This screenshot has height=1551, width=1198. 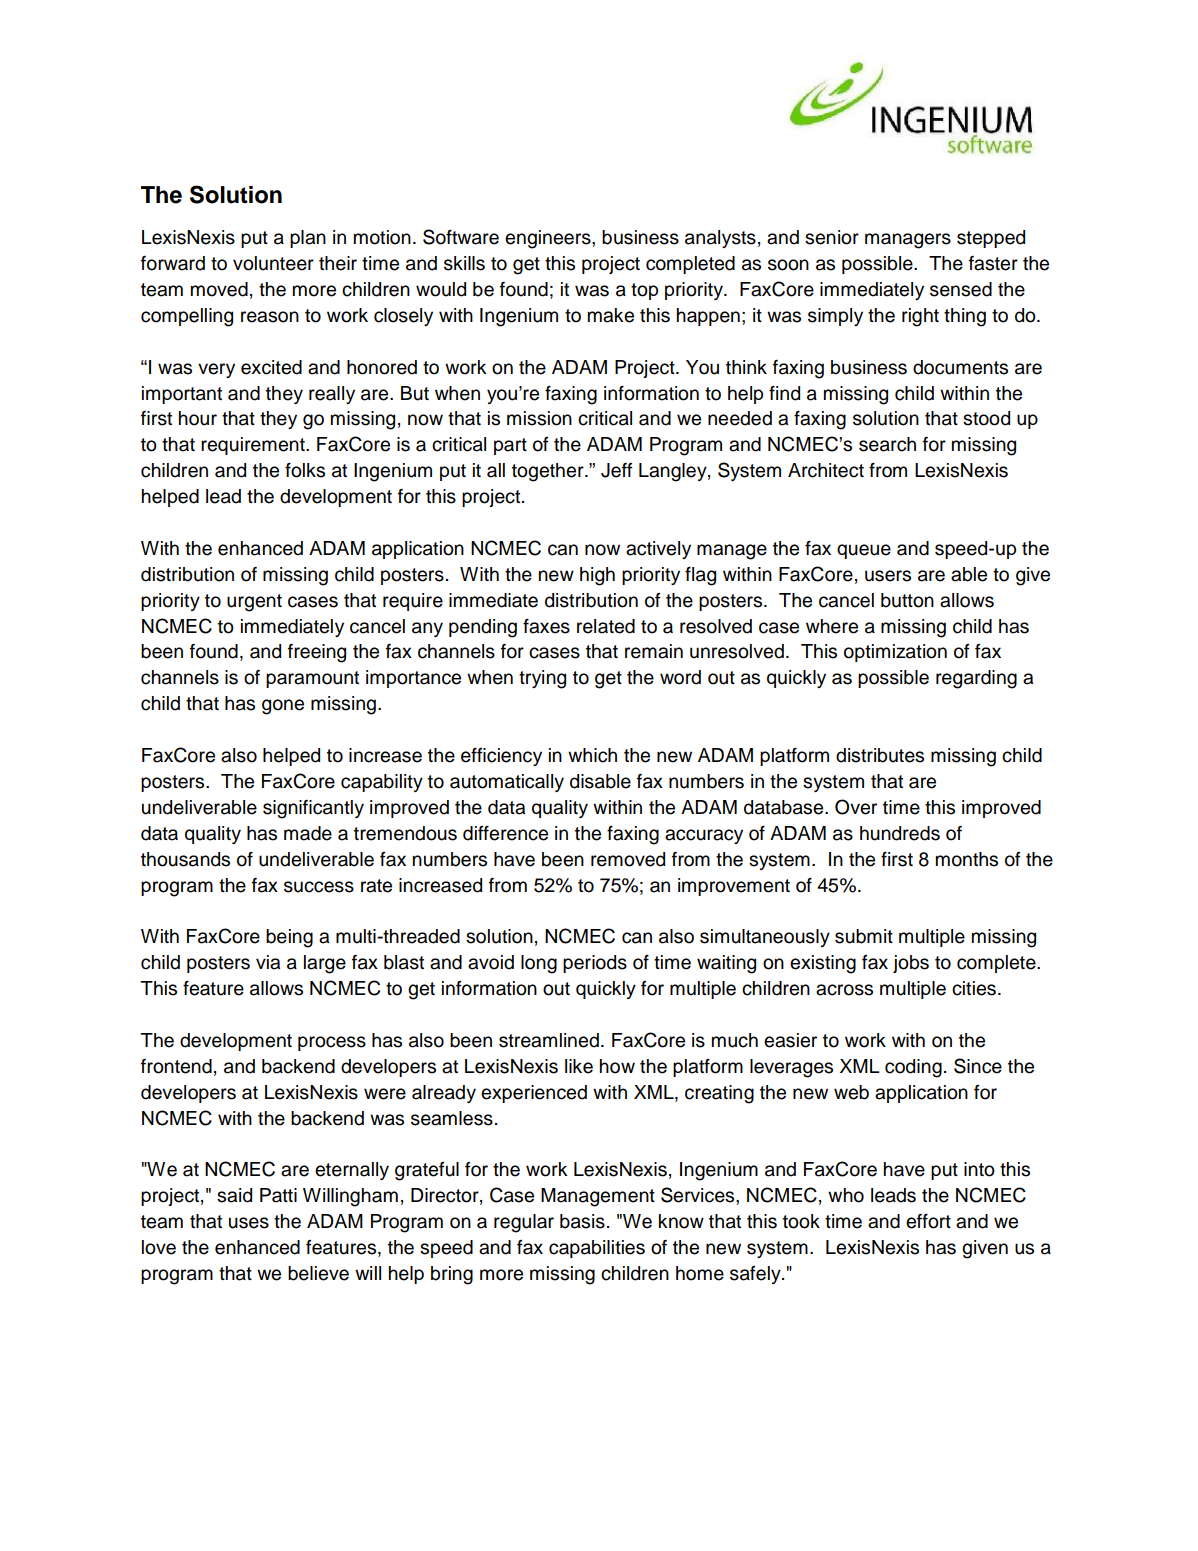 What do you see at coordinates (283, 707) in the screenshot?
I see `gone` at bounding box center [283, 707].
